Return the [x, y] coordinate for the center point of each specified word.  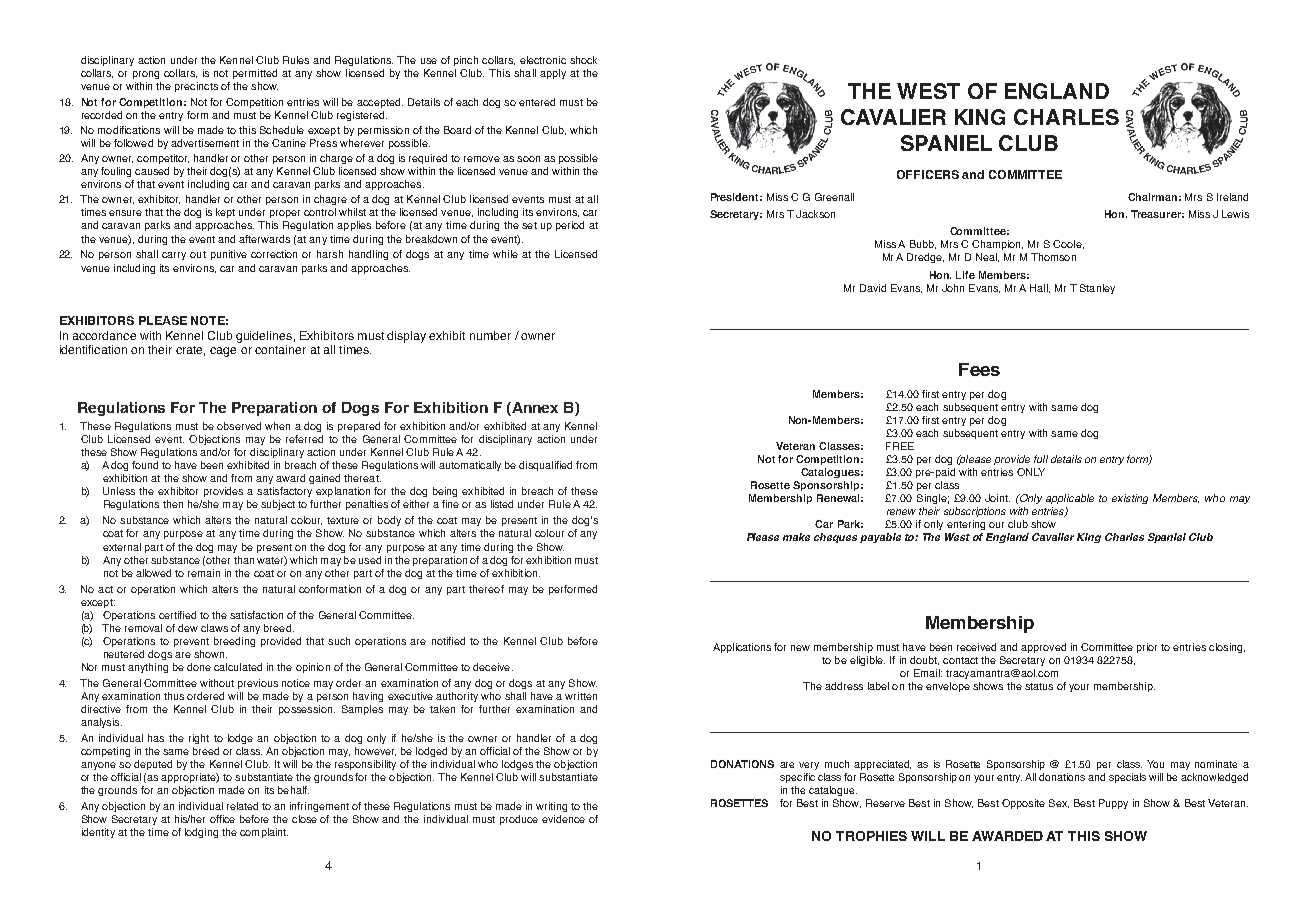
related [242, 806]
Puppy [1113, 804]
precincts [196, 87]
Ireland [1232, 197]
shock [583, 60]
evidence [563, 819]
